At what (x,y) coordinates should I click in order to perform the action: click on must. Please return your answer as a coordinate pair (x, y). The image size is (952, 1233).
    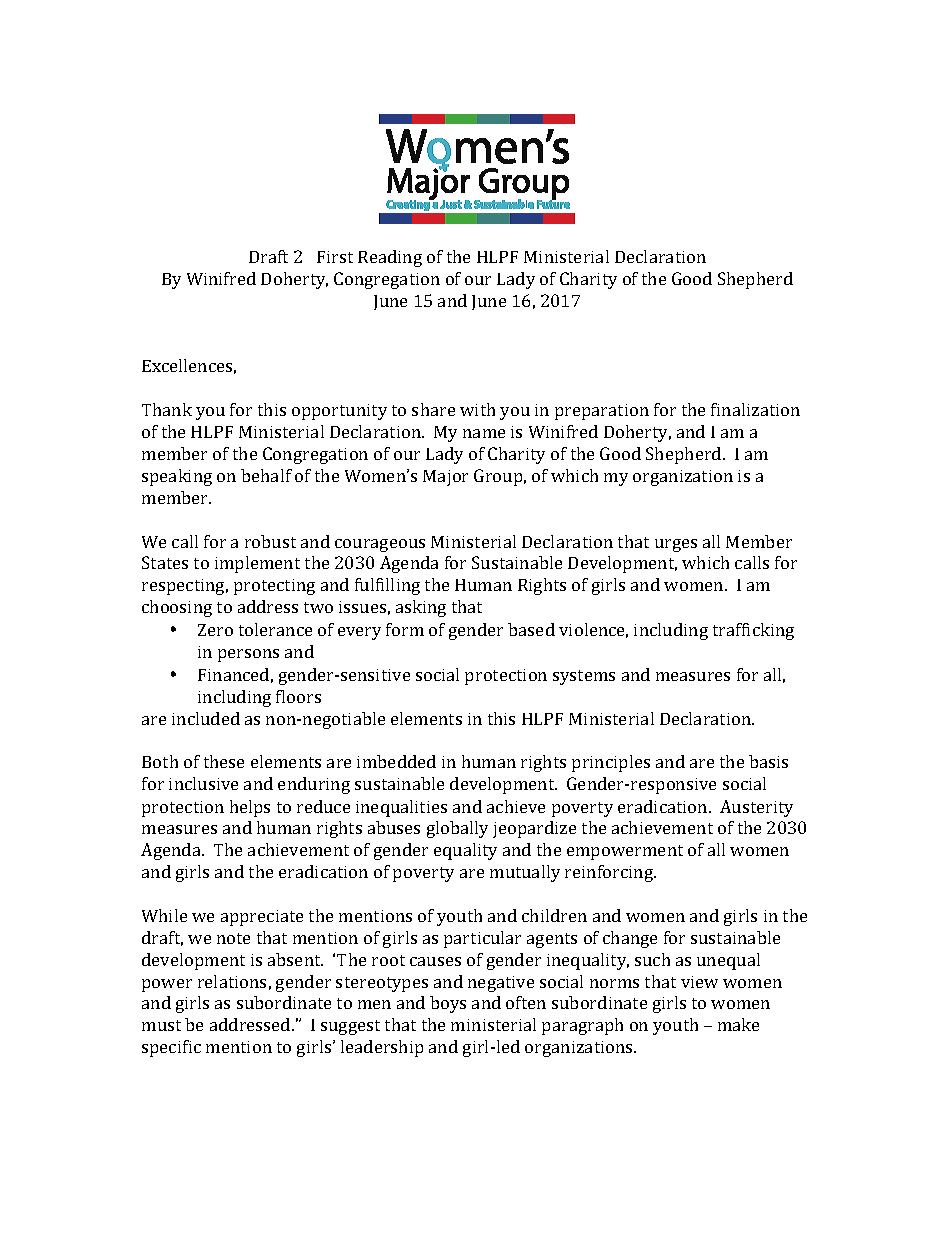
    Looking at the image, I should click on (161, 1025).
